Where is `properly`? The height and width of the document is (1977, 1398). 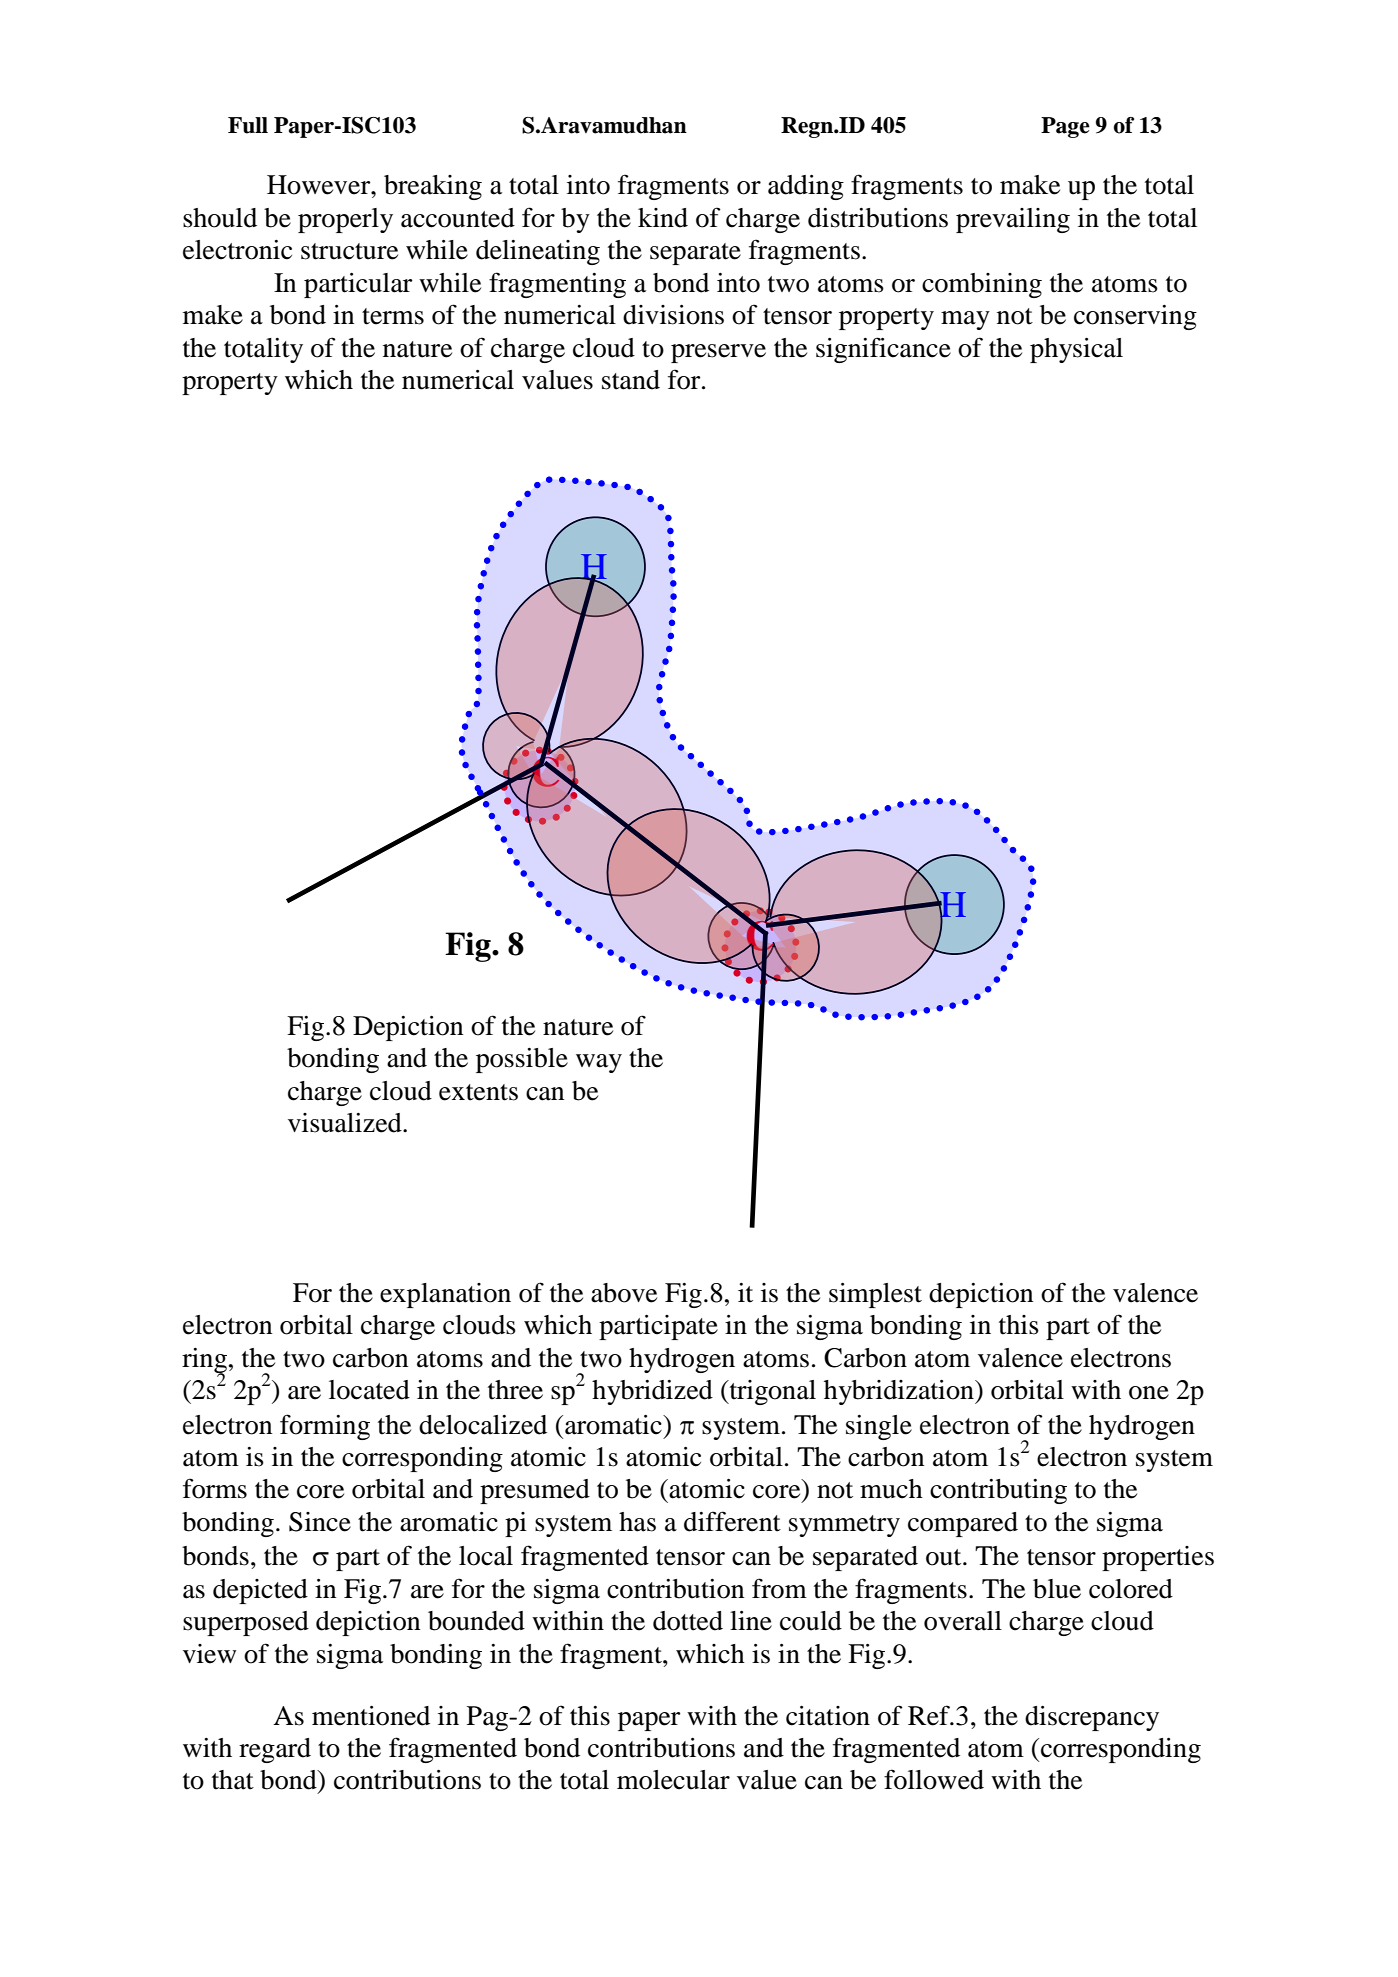
properly is located at coordinates (345, 220).
